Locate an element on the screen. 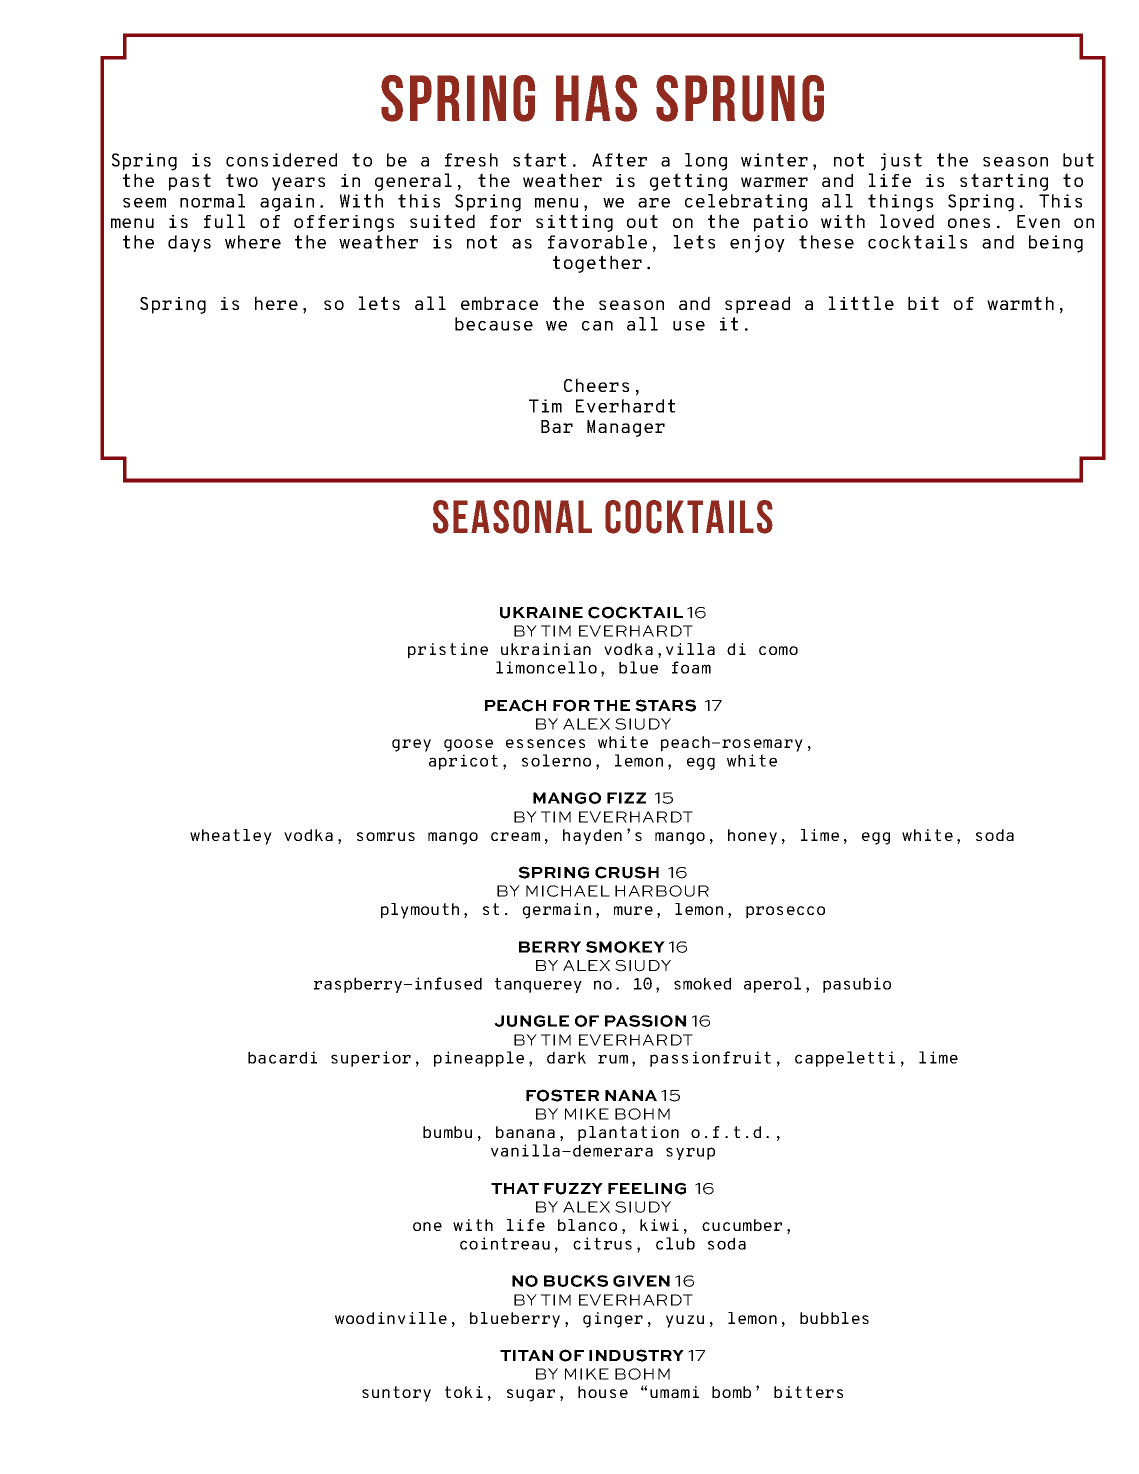  rum is located at coordinates (613, 1059).
